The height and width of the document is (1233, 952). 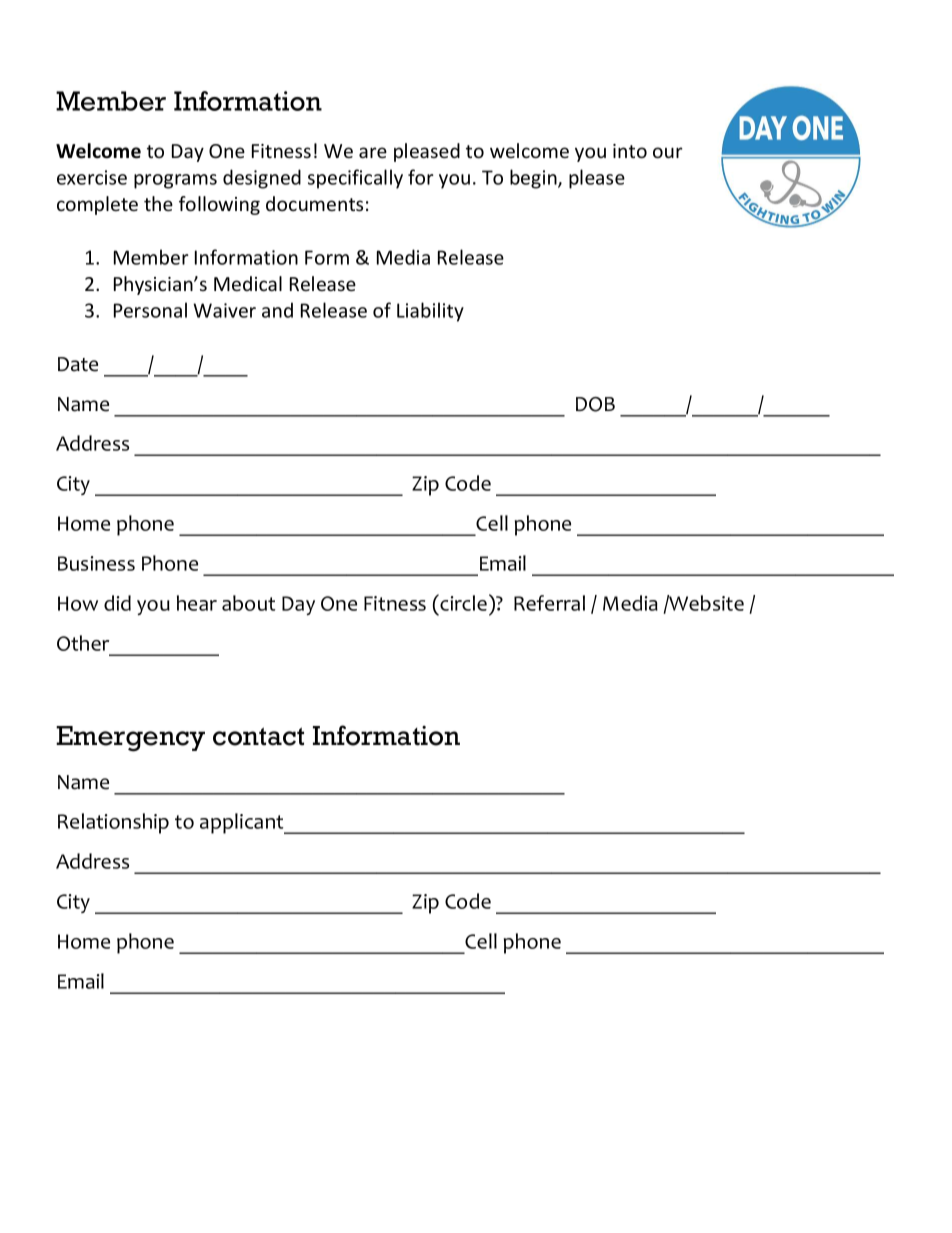 What do you see at coordinates (595, 404) in the document?
I see `DOB` at bounding box center [595, 404].
